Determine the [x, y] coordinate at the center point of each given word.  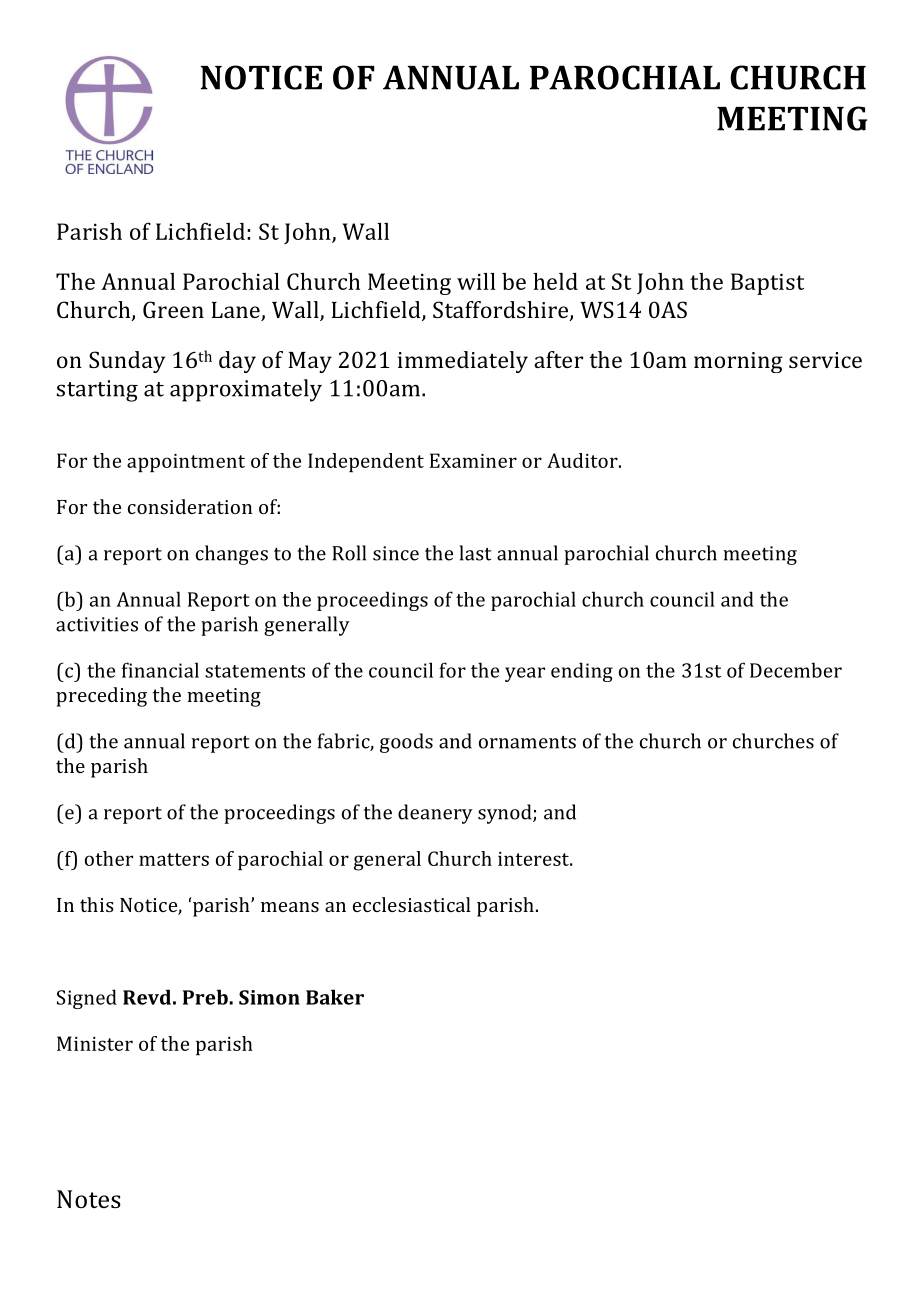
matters [174, 859]
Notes [89, 1199]
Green [173, 309]
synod [506, 814]
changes [232, 555]
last [475, 553]
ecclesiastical [412, 904]
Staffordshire [502, 311]
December [796, 670]
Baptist [767, 284]
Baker [335, 997]
